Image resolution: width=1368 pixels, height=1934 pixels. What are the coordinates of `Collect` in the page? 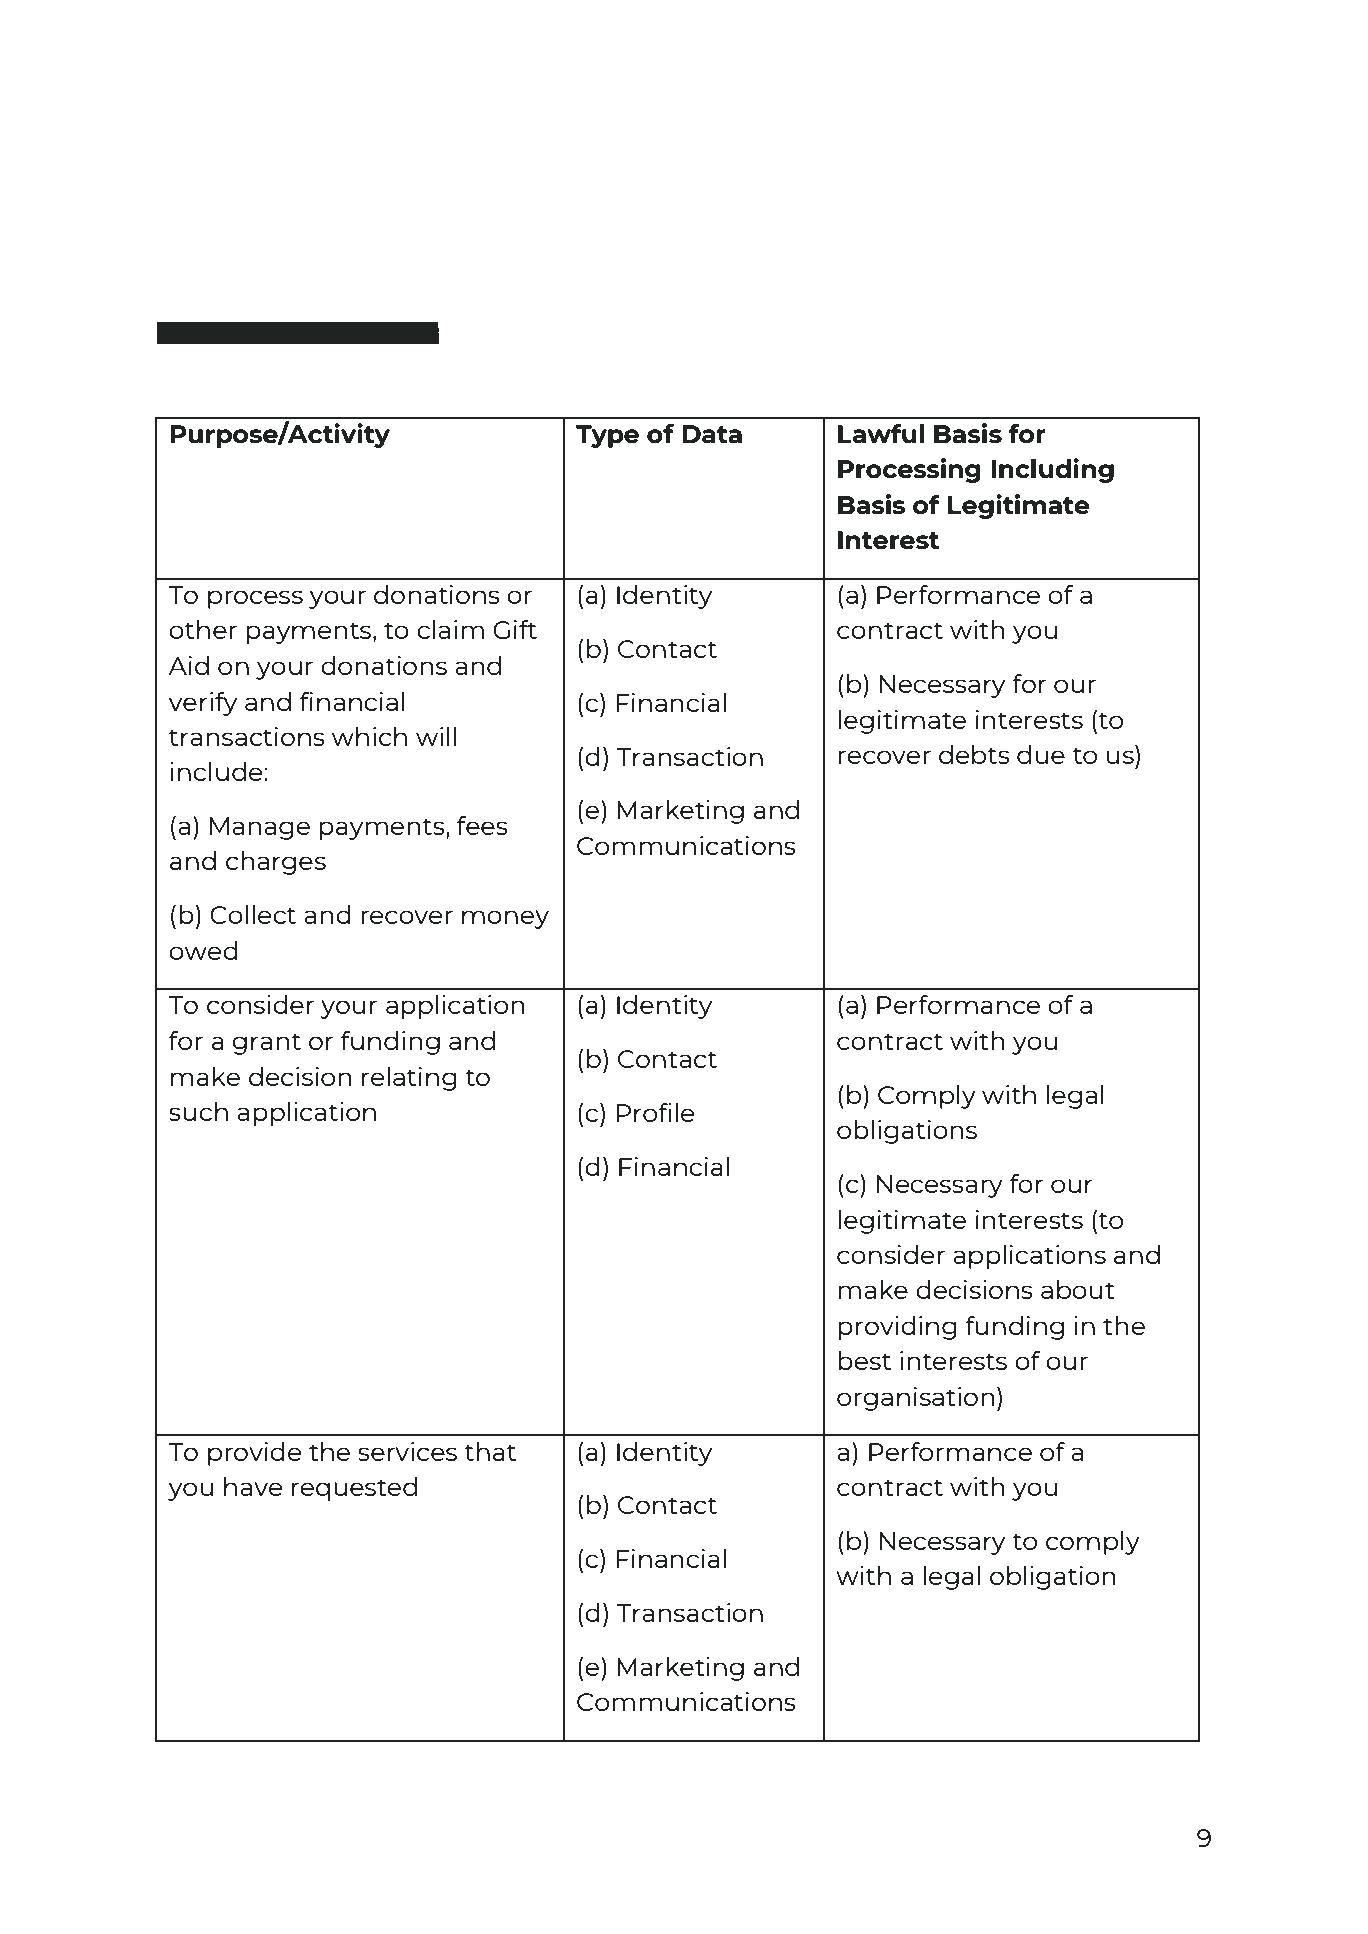 It's located at (253, 914).
